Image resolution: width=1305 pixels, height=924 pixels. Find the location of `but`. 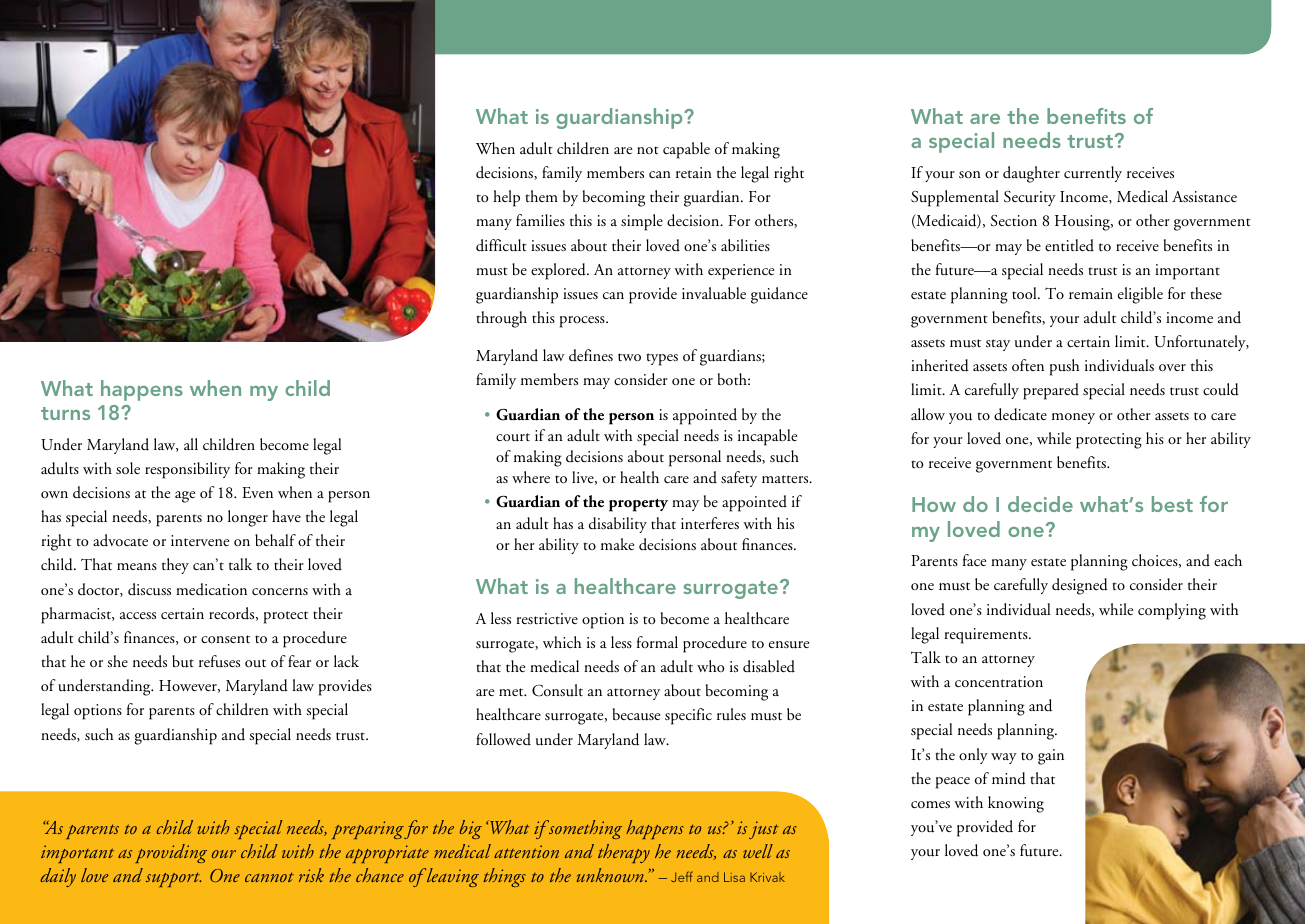

but is located at coordinates (183, 661).
